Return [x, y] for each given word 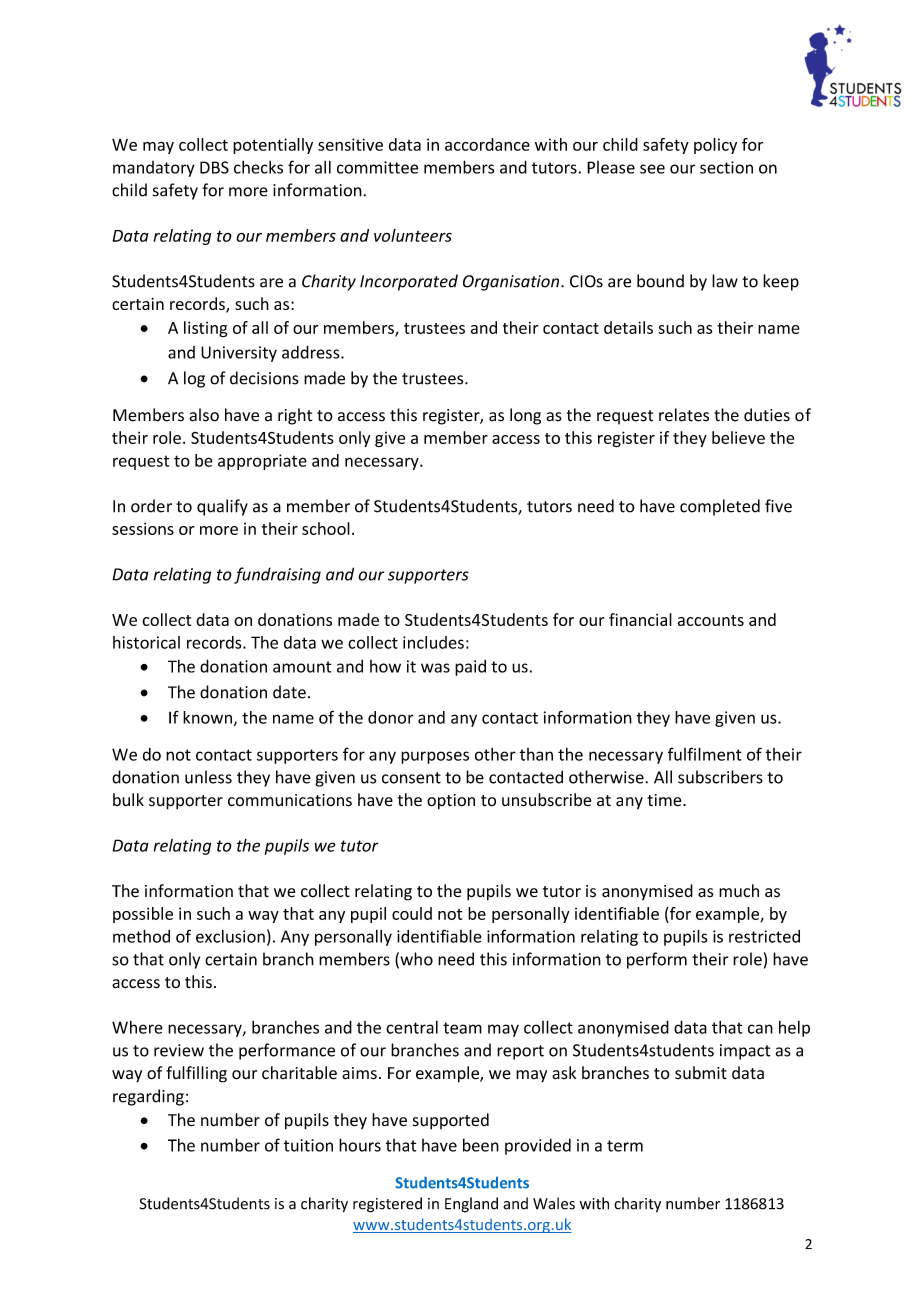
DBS [214, 167]
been [481, 1145]
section [726, 167]
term [625, 1146]
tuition [308, 1145]
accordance [487, 144]
